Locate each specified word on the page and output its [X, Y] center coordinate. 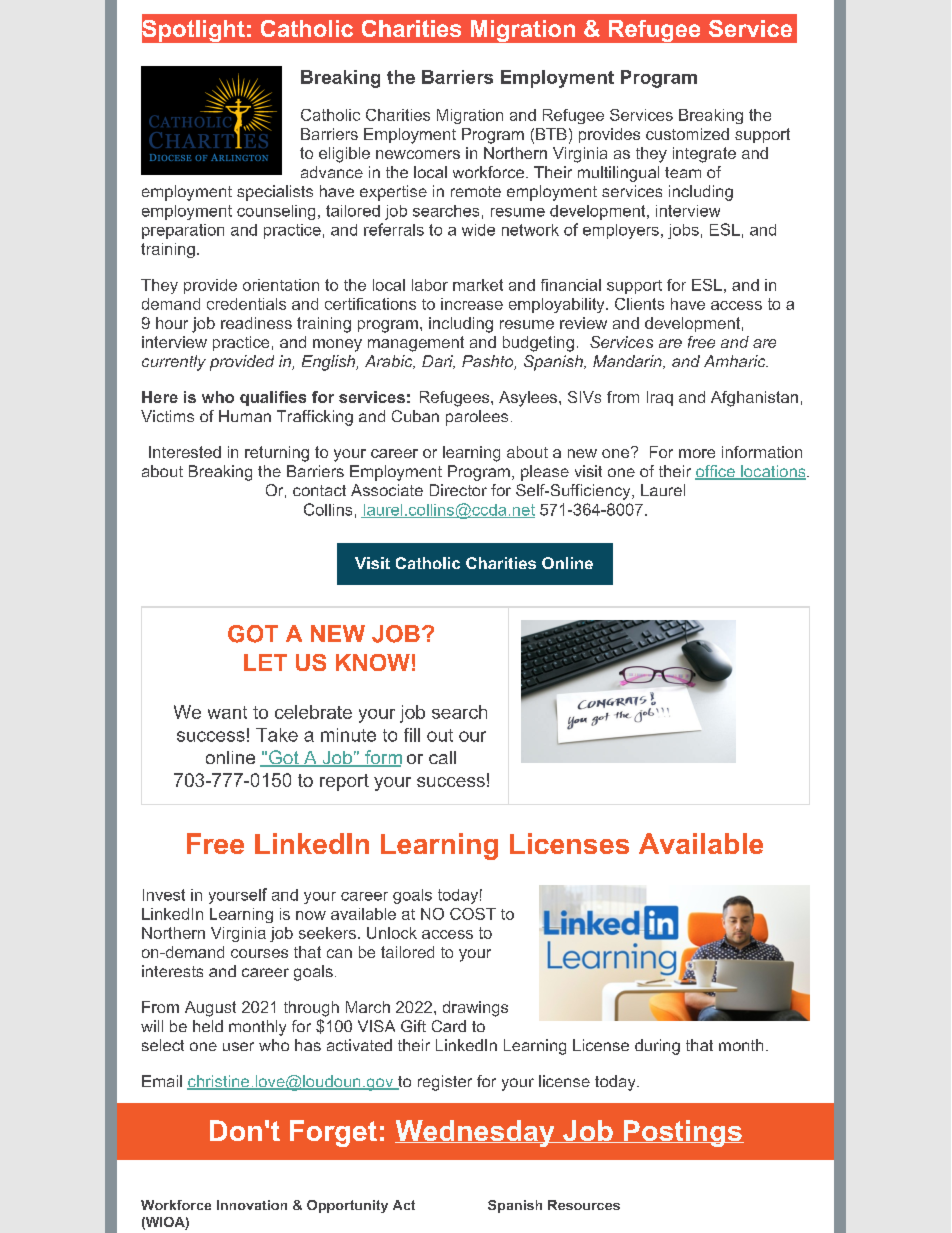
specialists [275, 193]
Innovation [252, 1205]
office [716, 472]
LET [265, 662]
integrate [704, 155]
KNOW [373, 662]
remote [476, 191]
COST [473, 914]
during [657, 1047]
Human [245, 416]
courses [259, 953]
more [697, 453]
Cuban [415, 416]
